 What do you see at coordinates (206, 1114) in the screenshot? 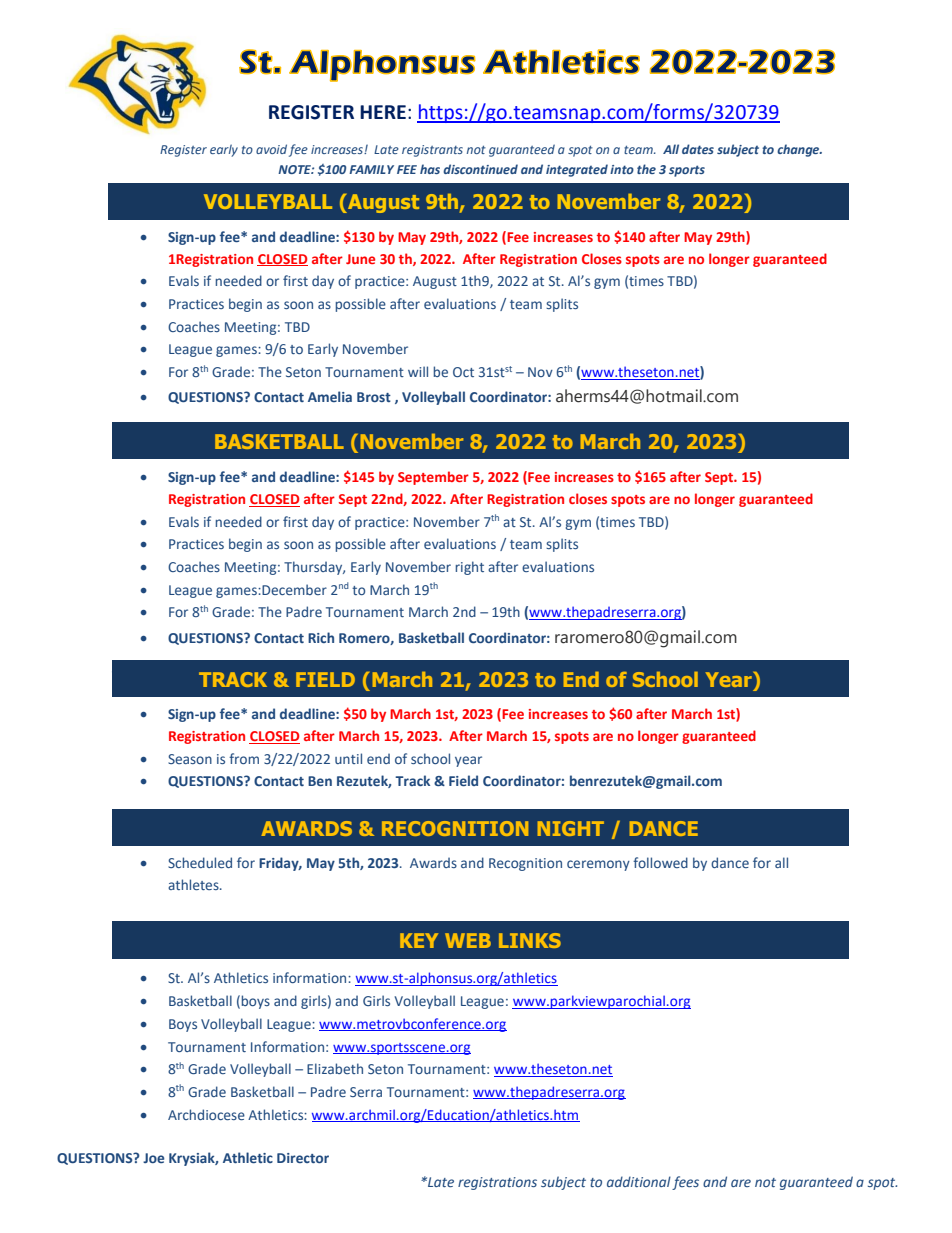
I see `Archdiocese` at bounding box center [206, 1114].
